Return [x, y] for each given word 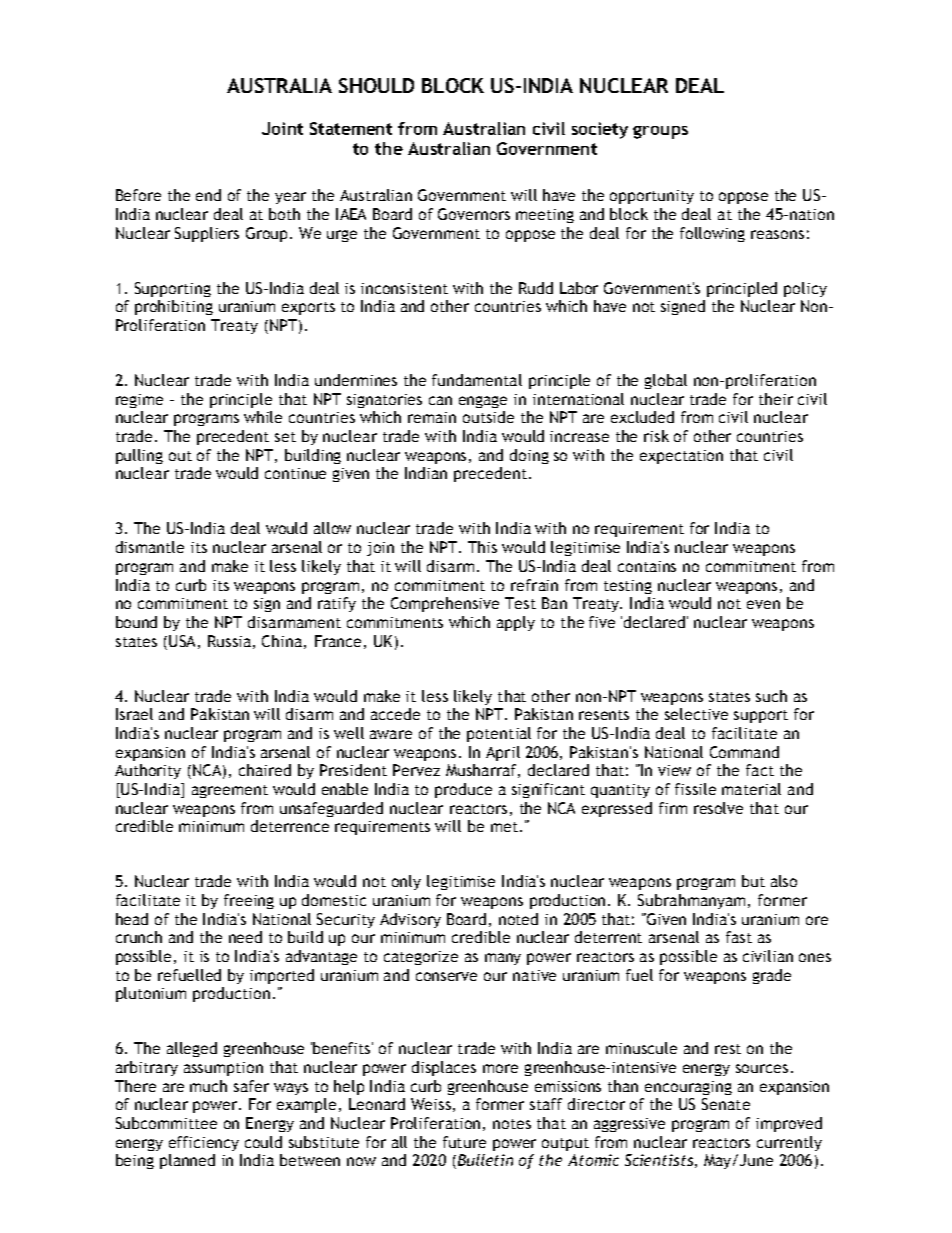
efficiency [204, 1143]
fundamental [477, 380]
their [776, 399]
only [406, 882]
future [464, 1142]
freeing [249, 901]
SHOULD [376, 85]
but [753, 881]
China [282, 641]
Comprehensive [445, 604]
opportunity [652, 197]
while [263, 417]
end [208, 195]
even [763, 604]
